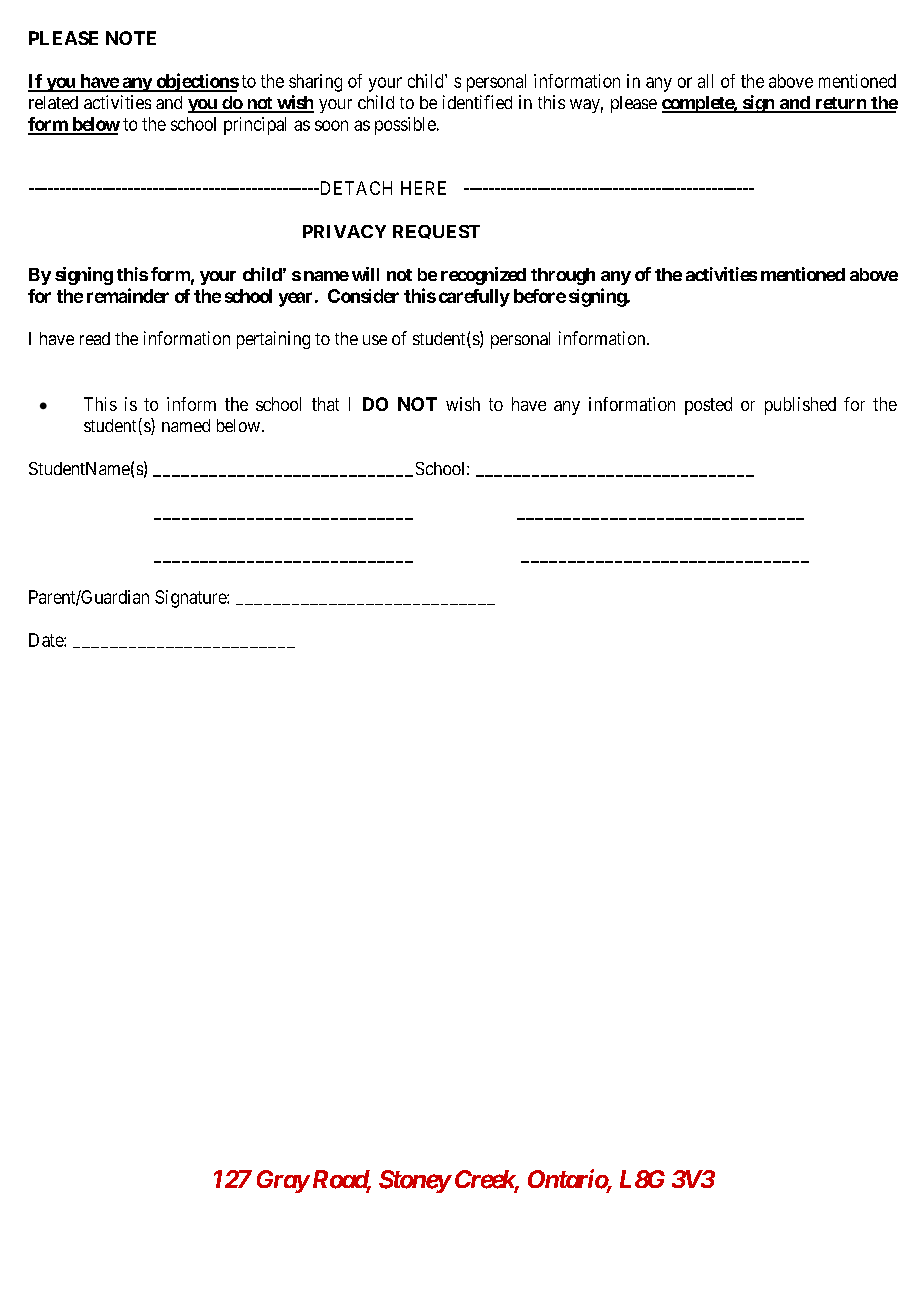 This document has width=924, height=1308. I want to click on identified, so click(477, 102).
